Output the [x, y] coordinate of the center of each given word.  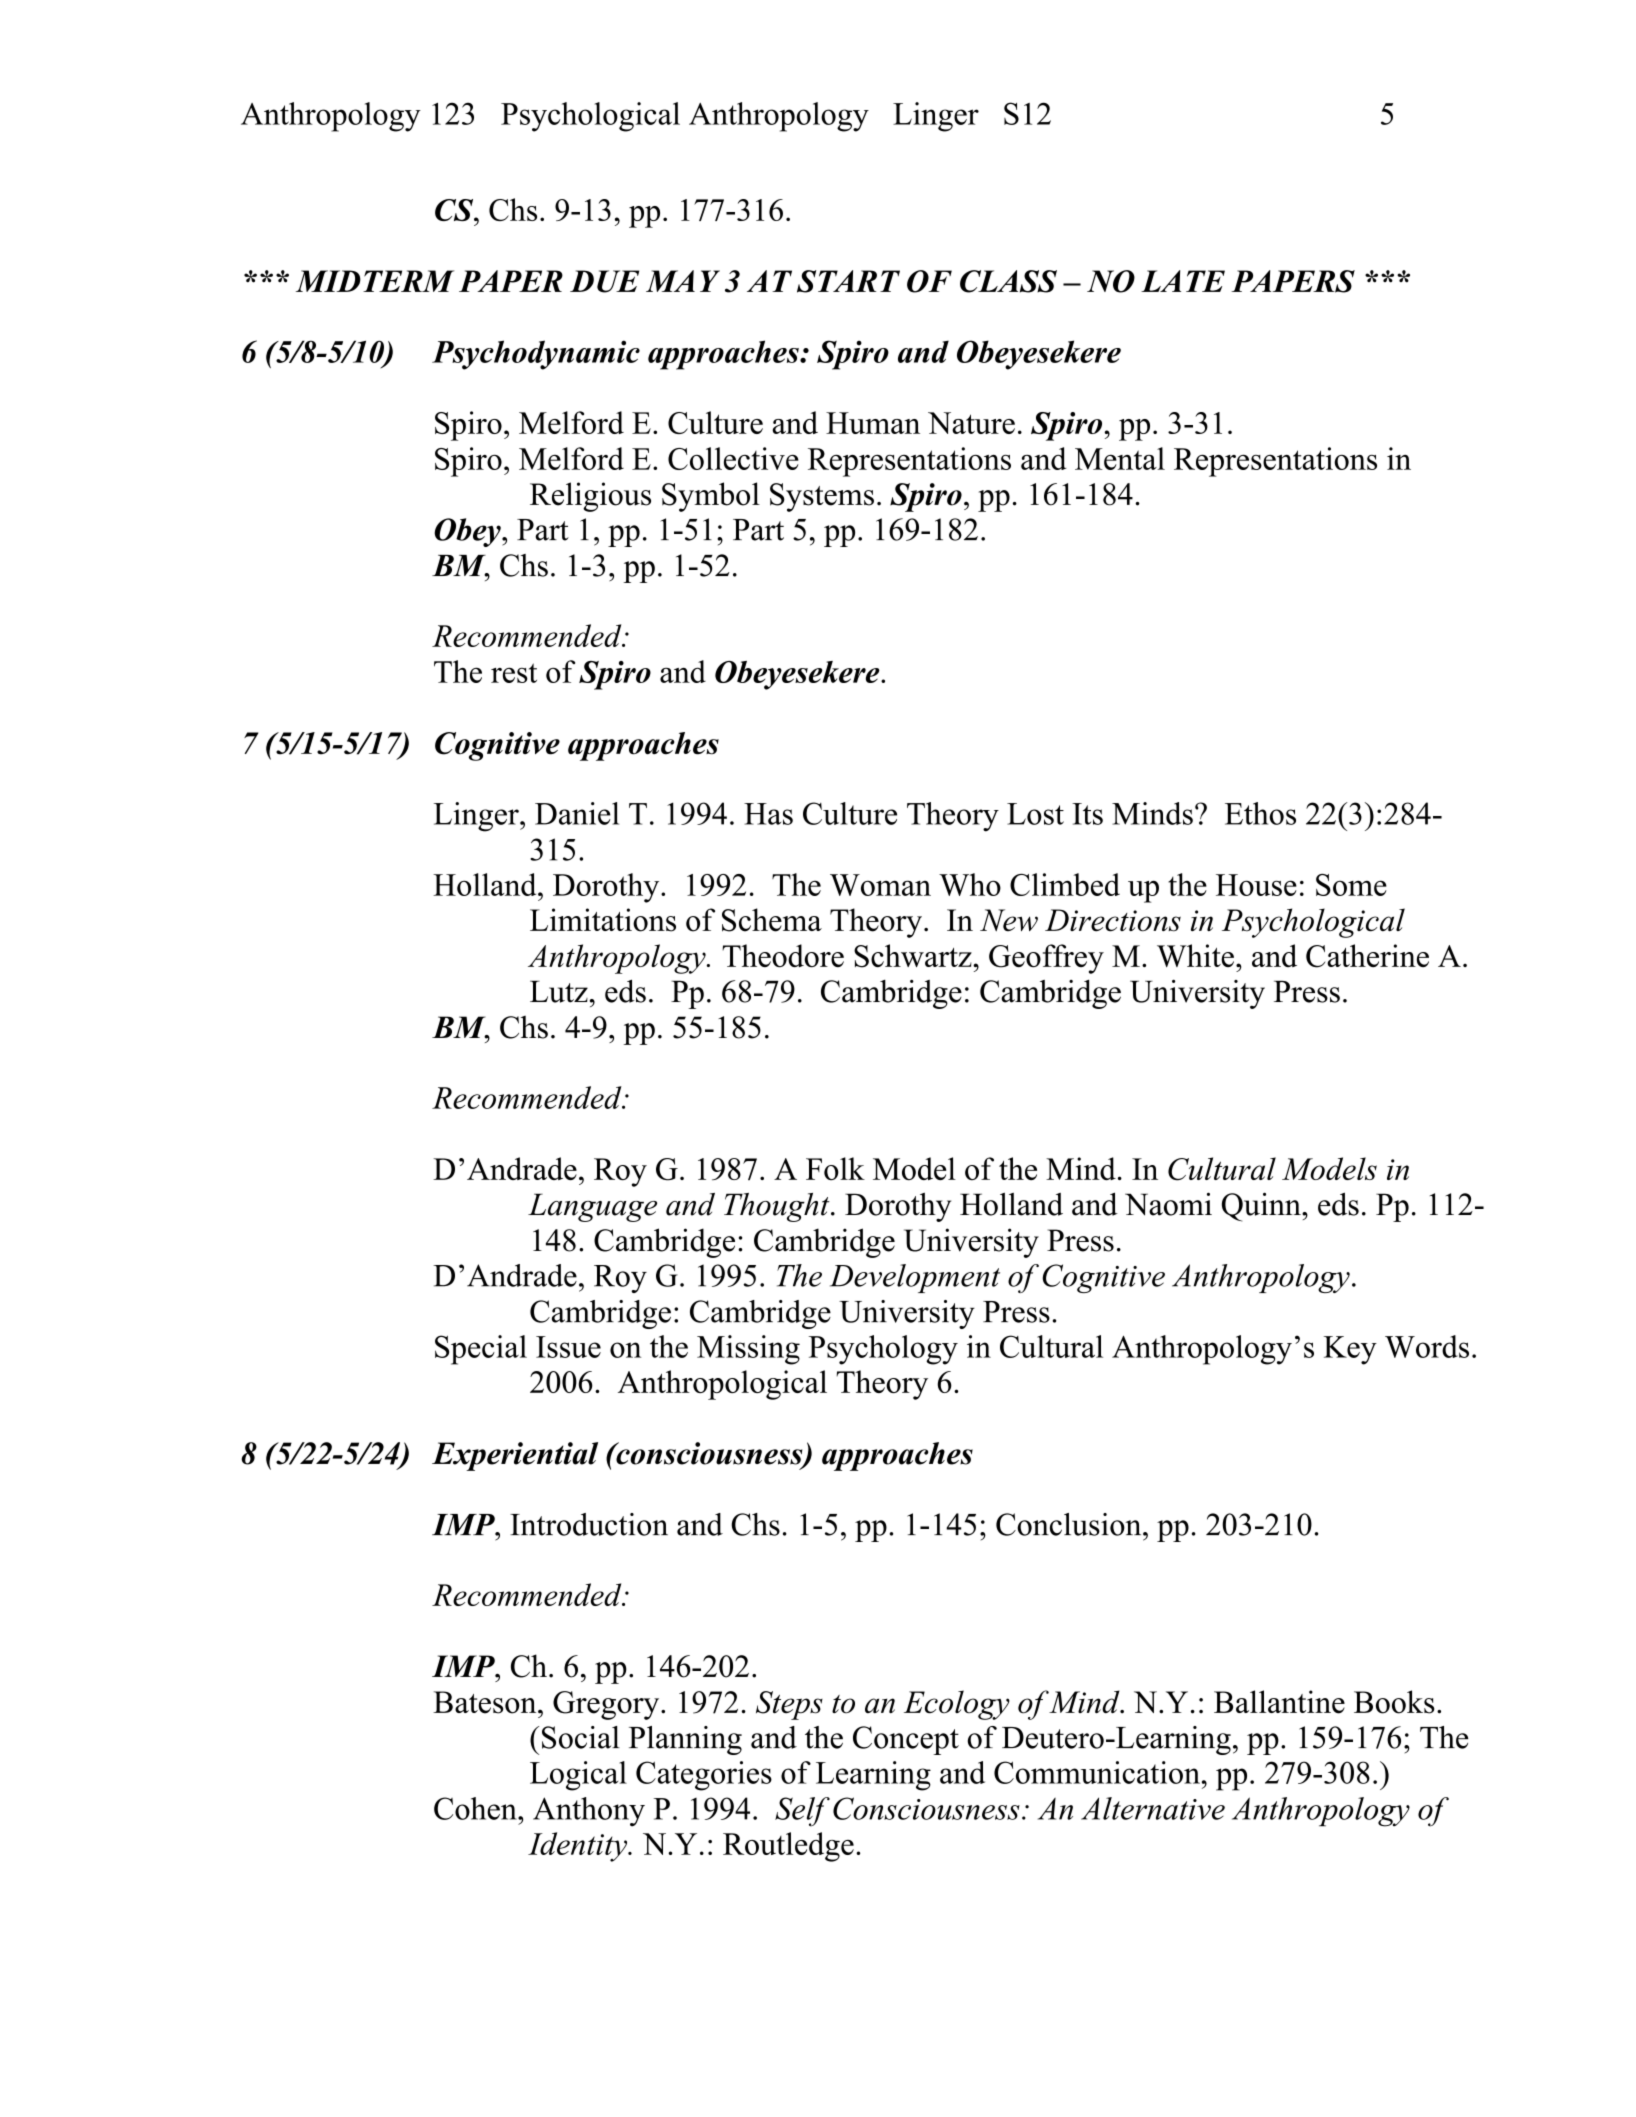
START [848, 281]
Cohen [476, 1808]
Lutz [559, 991]
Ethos [1260, 813]
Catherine [1367, 956]
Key [1350, 1350]
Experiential [515, 1456]
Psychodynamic [536, 355]
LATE [1183, 281]
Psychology [883, 1350]
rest [514, 673]
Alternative [1153, 1808]
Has [768, 814]
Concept [906, 1740]
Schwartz [914, 956]
